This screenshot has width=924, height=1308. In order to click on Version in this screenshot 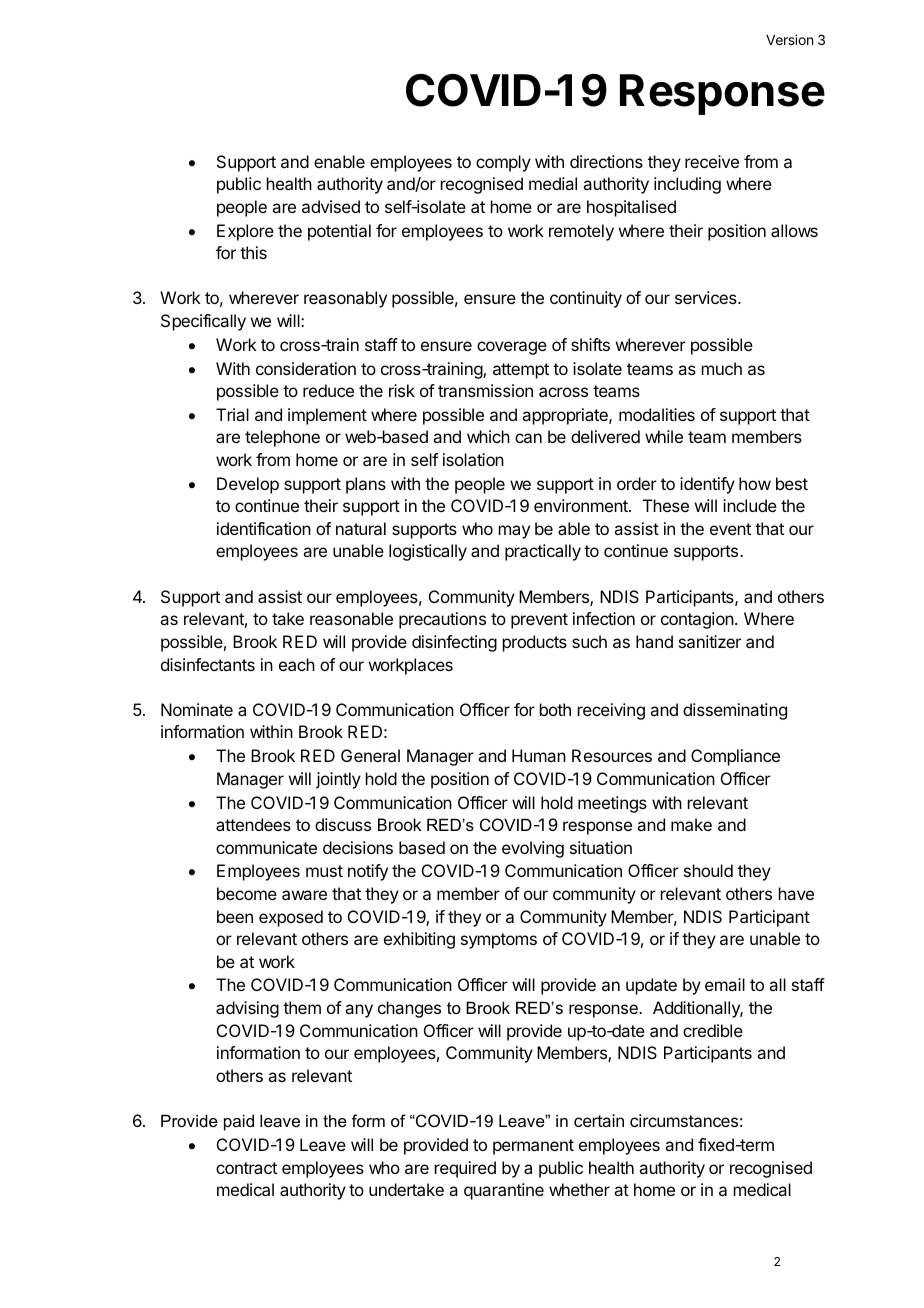, I will do `click(789, 39)`.
